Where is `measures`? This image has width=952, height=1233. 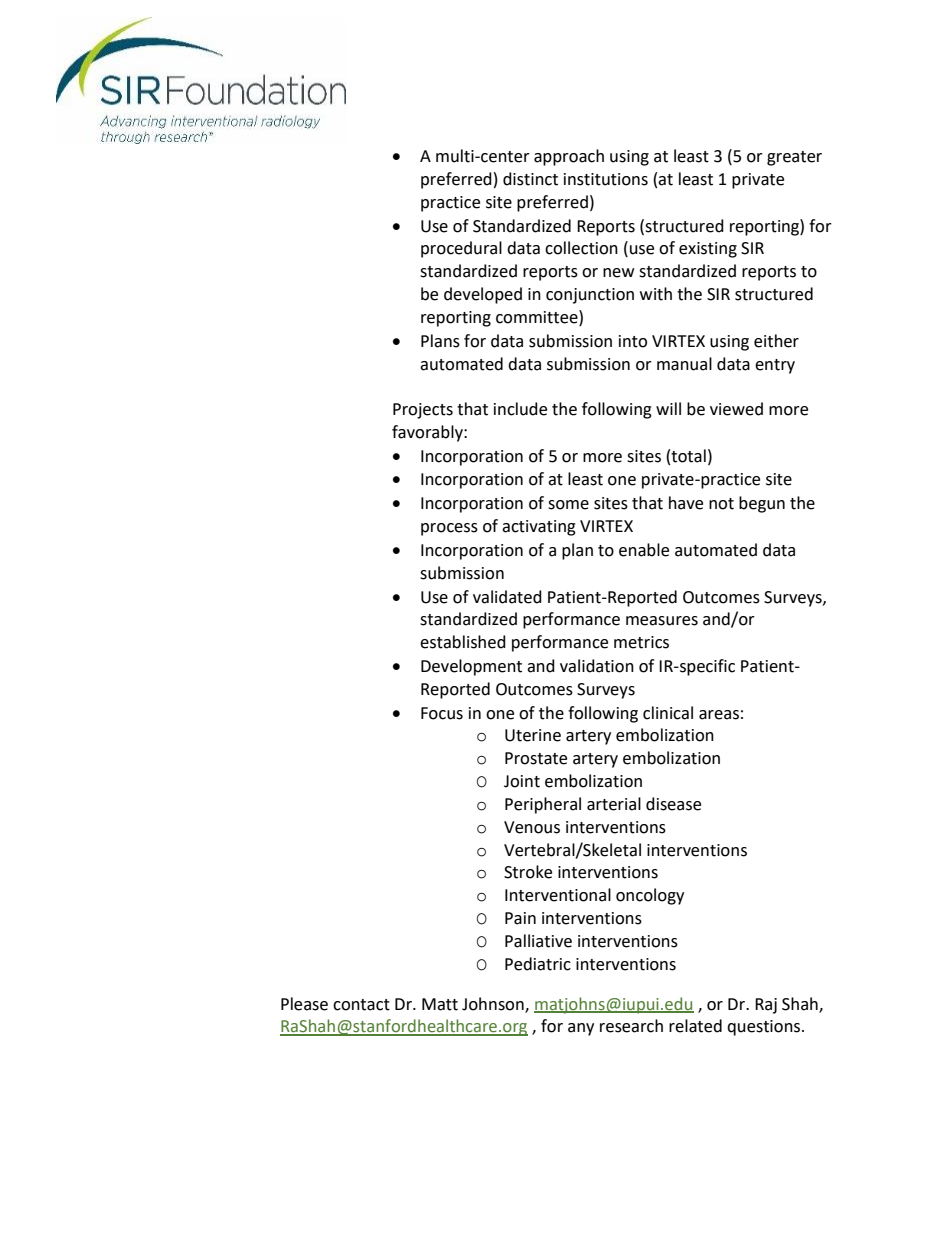 measures is located at coordinates (662, 621).
